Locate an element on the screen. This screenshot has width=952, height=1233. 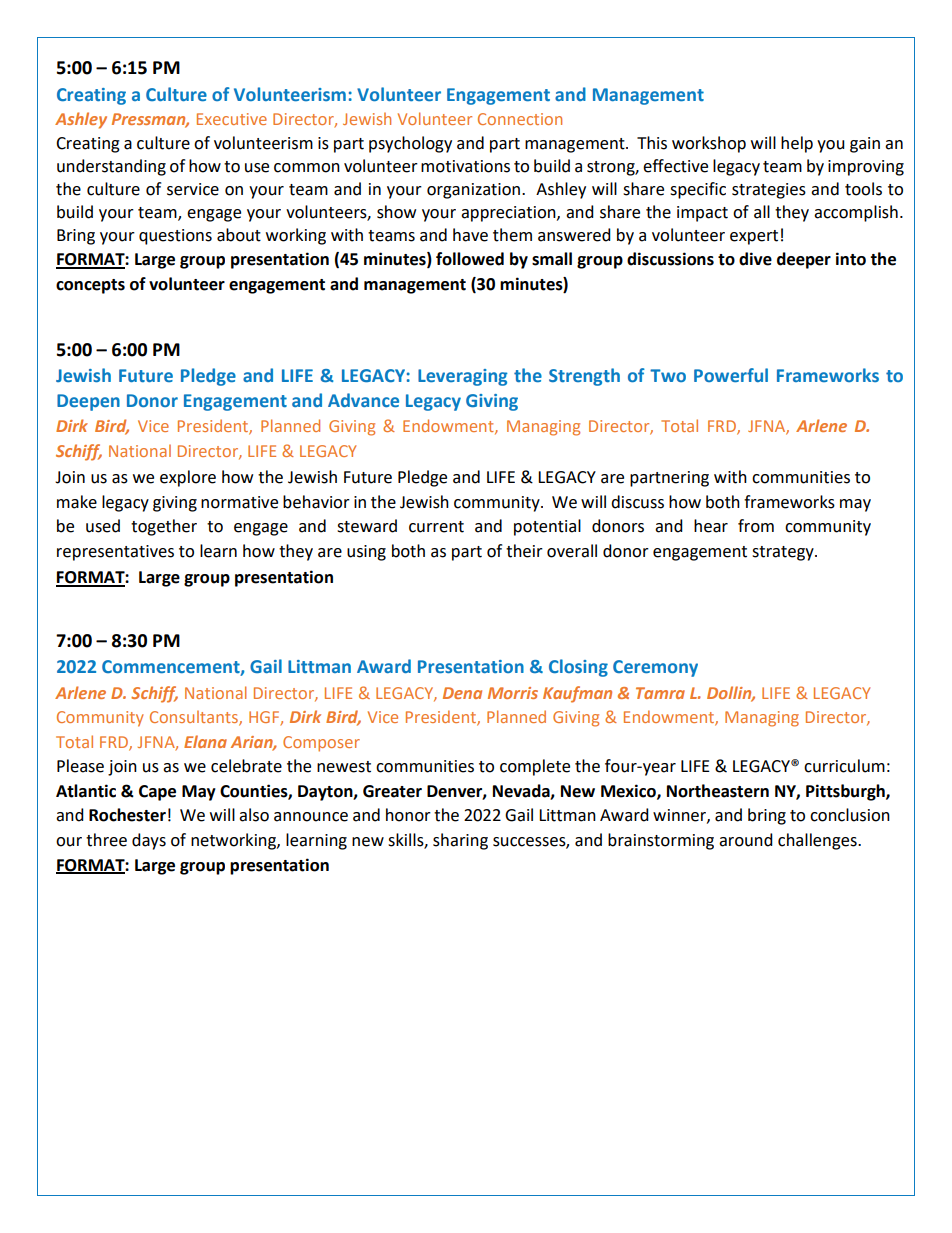
current is located at coordinates (436, 527).
